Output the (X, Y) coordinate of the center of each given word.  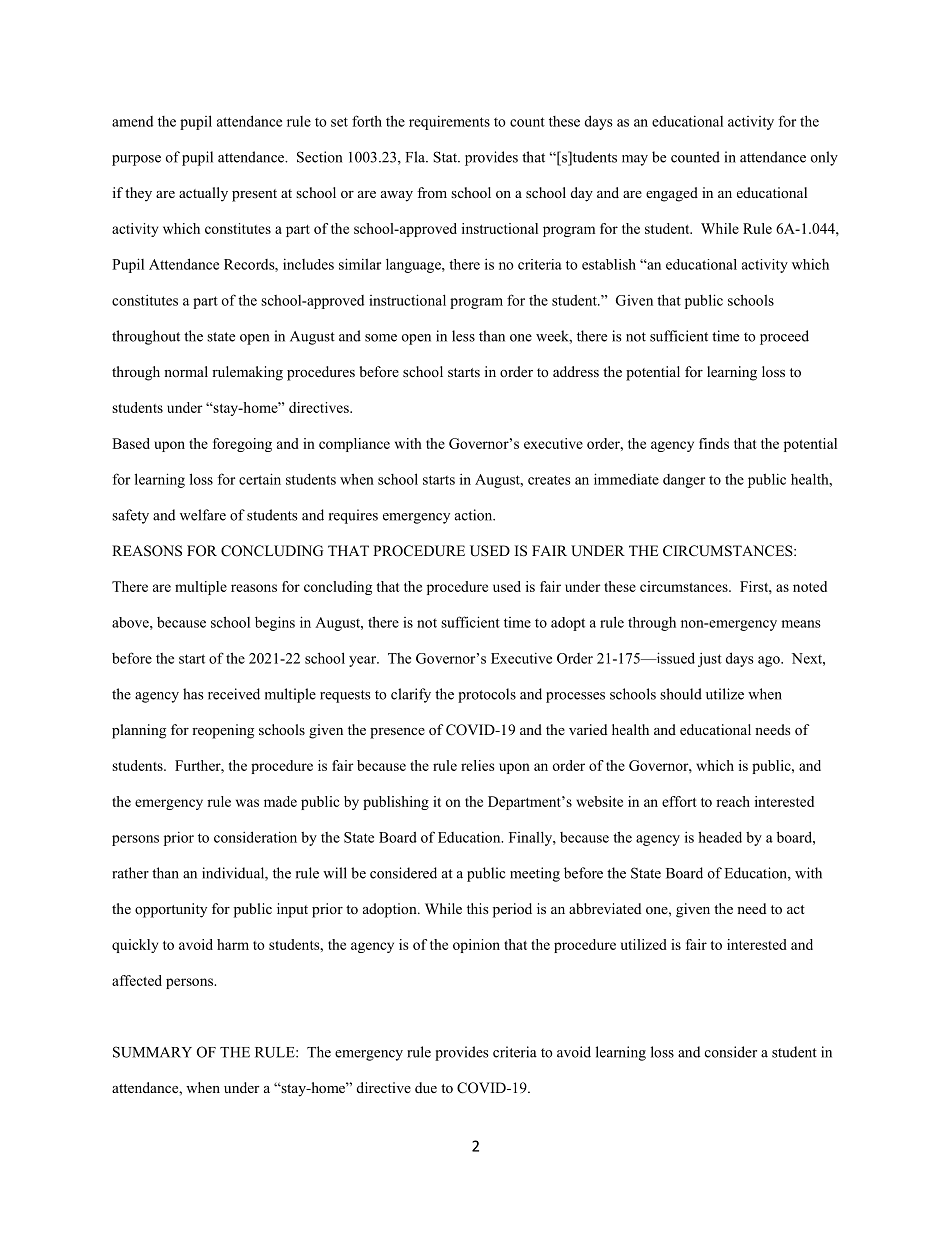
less (463, 336)
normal (186, 371)
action (475, 515)
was (247, 803)
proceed (784, 337)
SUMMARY (152, 1052)
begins (275, 623)
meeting (535, 874)
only (824, 158)
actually (203, 194)
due (426, 1087)
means (801, 624)
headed (720, 837)
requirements (449, 123)
